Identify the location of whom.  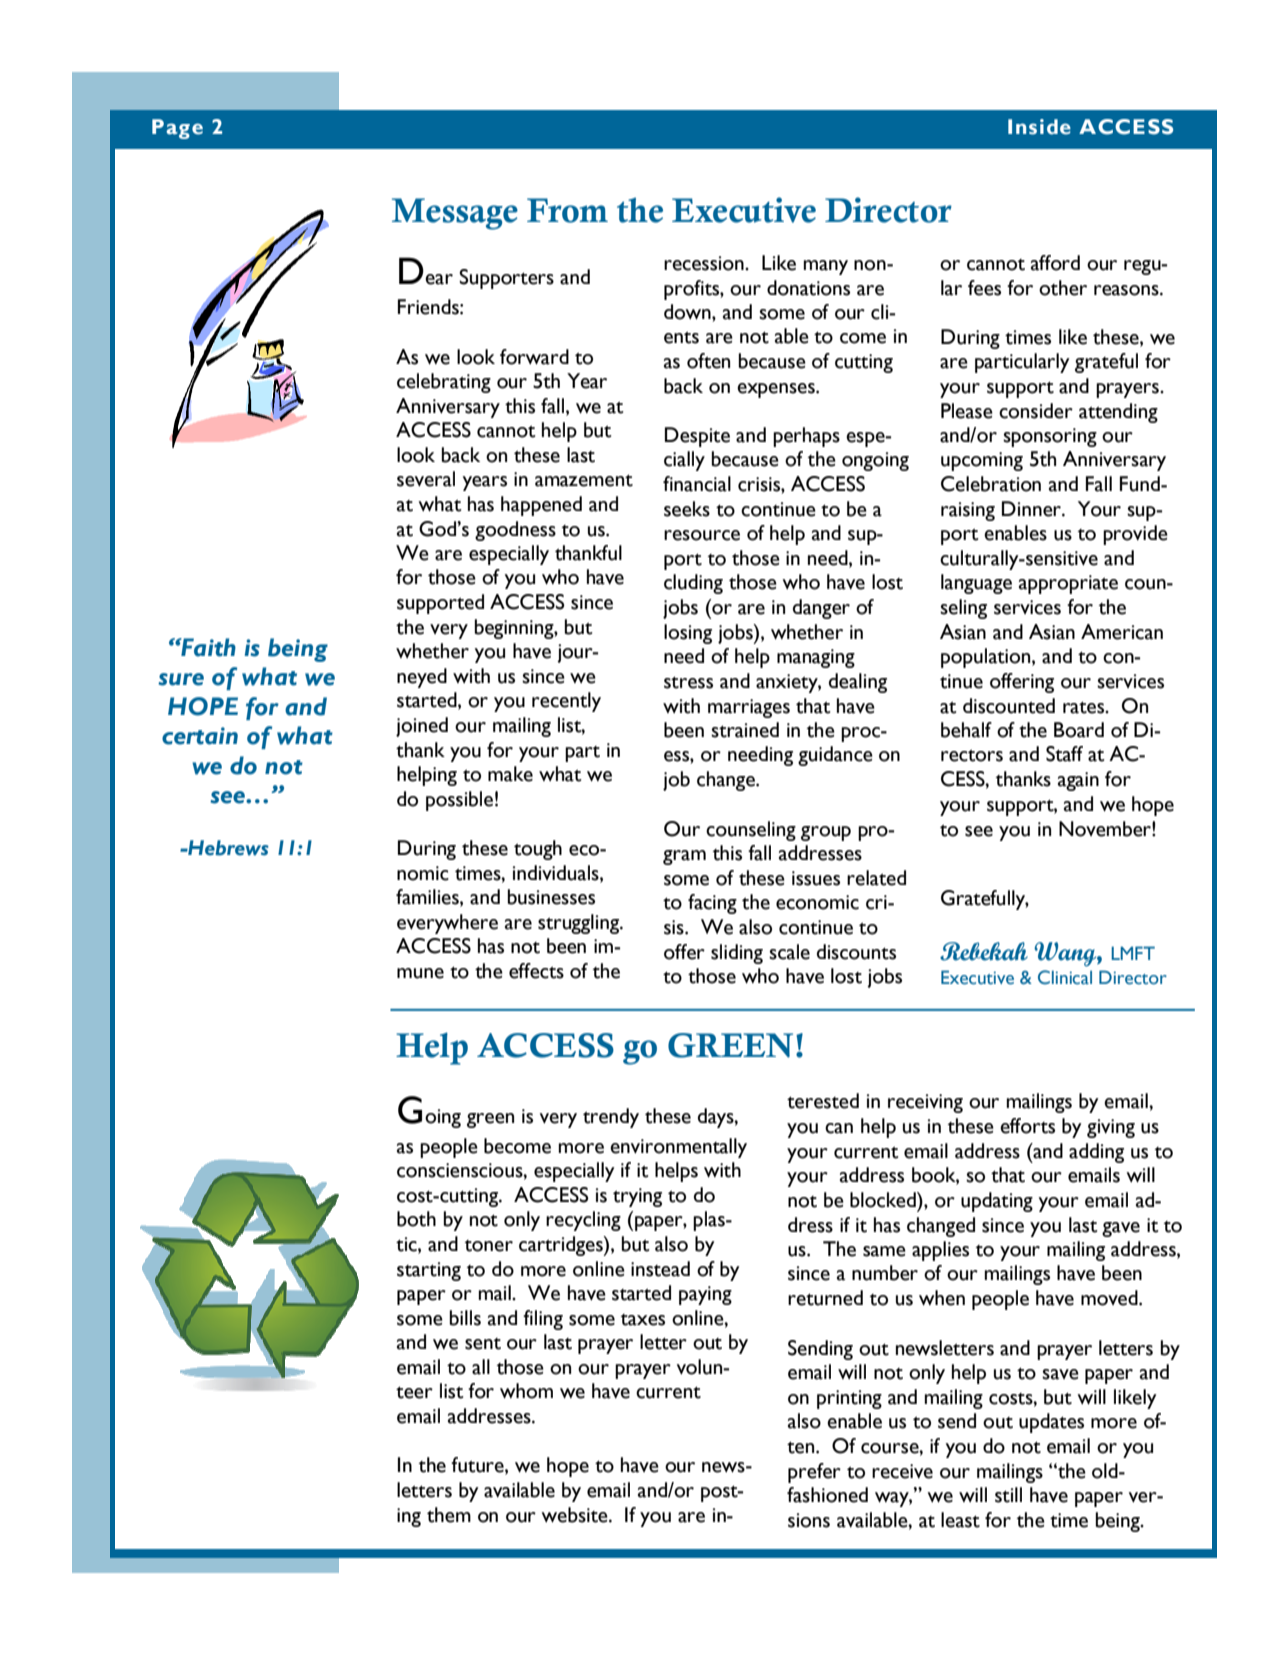
(526, 1391).
